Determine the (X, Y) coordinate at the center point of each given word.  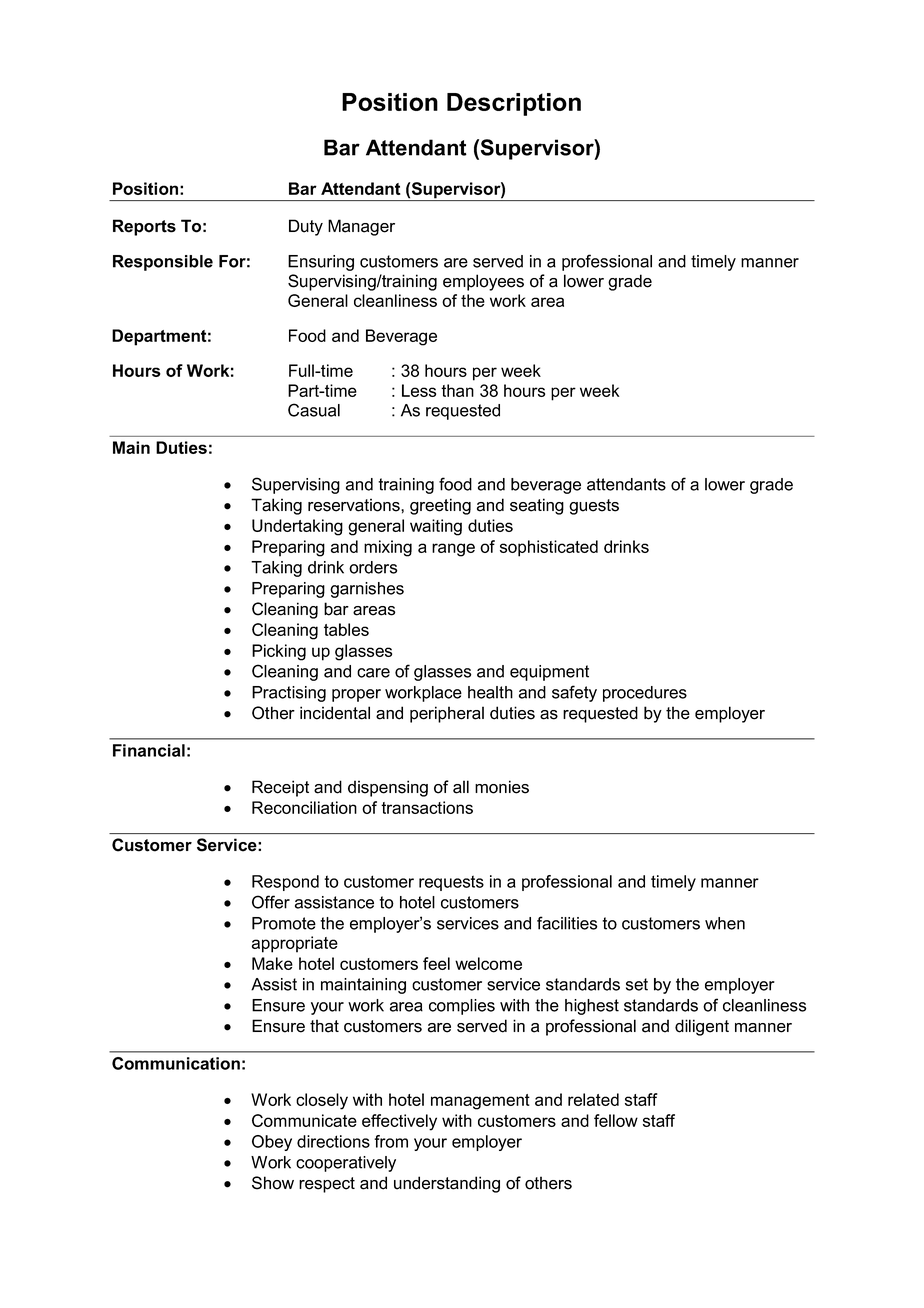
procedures (645, 694)
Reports (144, 227)
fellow (616, 1120)
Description (514, 104)
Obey (272, 1143)
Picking (279, 652)
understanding (447, 1184)
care (373, 673)
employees (483, 282)
